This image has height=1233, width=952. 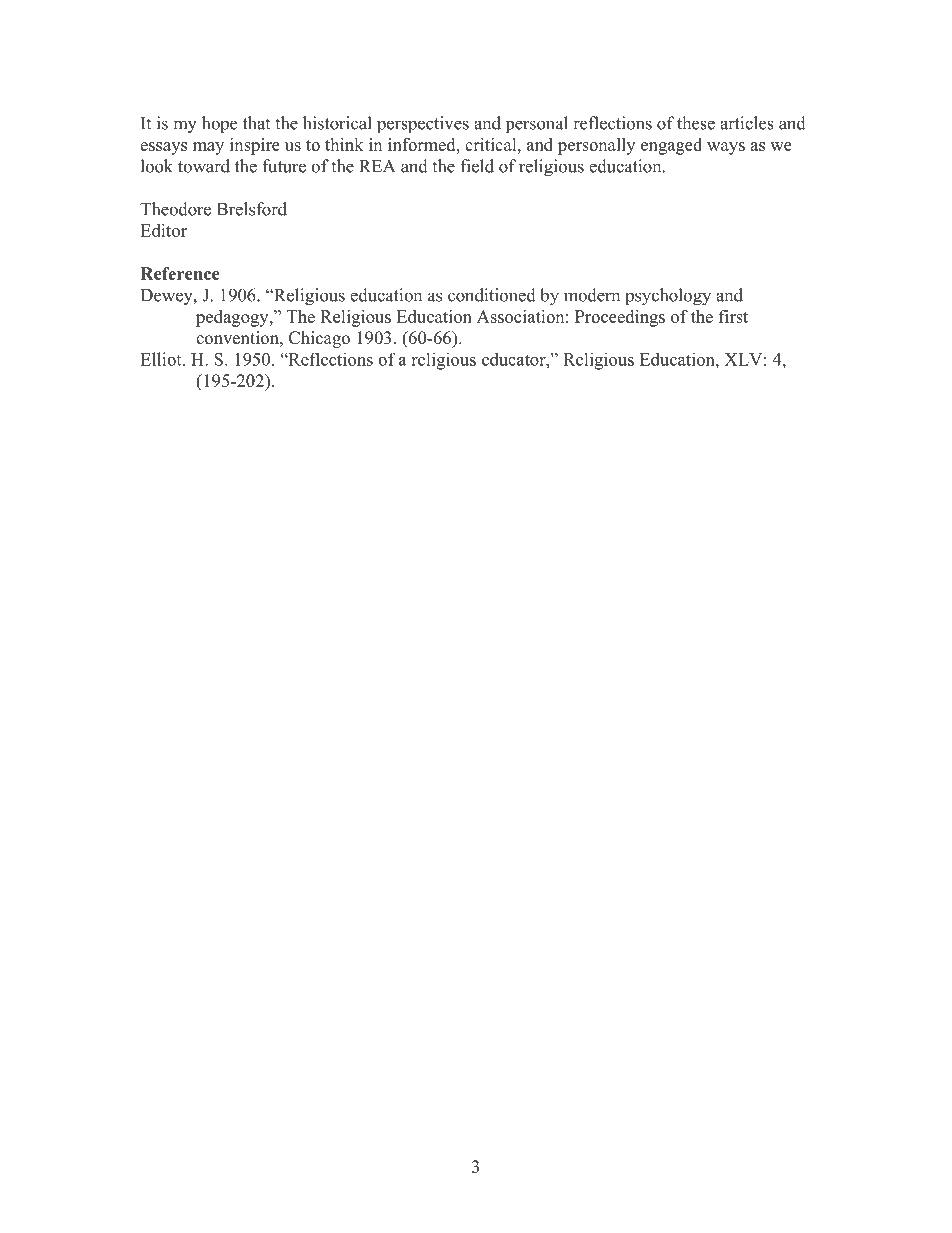 I want to click on Chicago, so click(x=319, y=339).
